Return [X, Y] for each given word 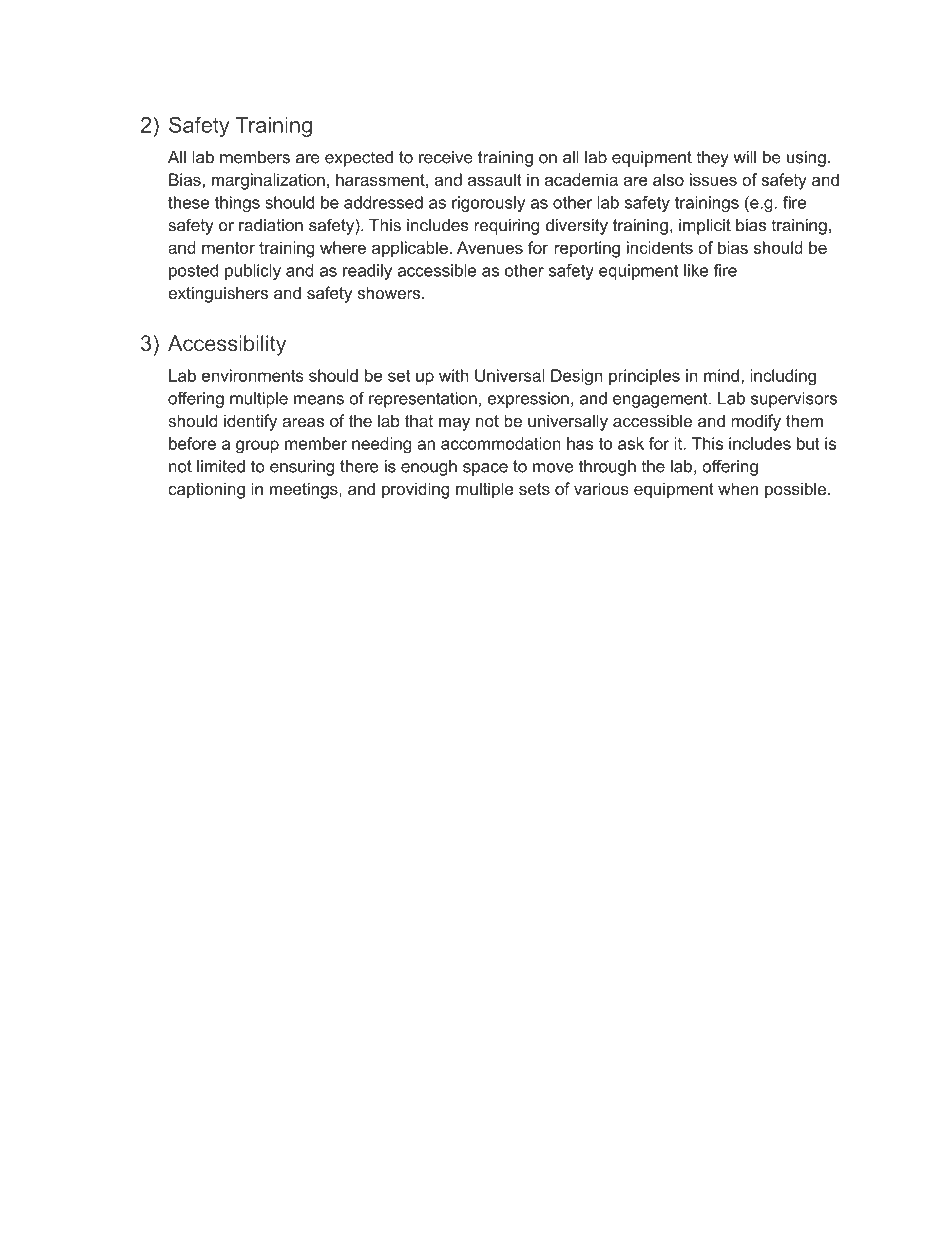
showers [390, 293]
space [485, 469]
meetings [305, 490]
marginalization [268, 181]
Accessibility [227, 345]
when [738, 488]
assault [495, 179]
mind [721, 375]
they [713, 159]
